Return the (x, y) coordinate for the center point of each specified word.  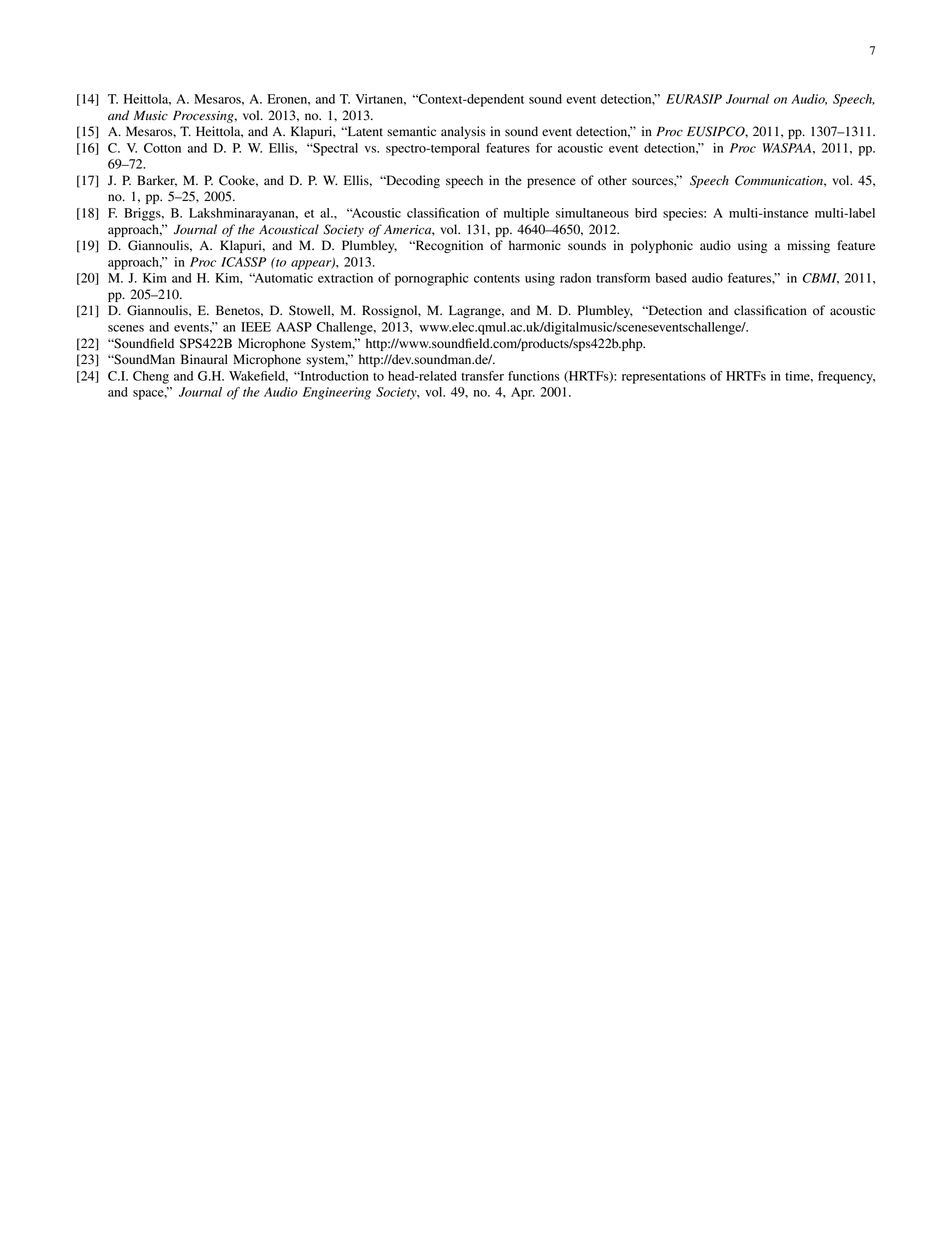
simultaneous (592, 213)
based (671, 278)
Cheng (151, 377)
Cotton (162, 148)
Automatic (283, 278)
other (612, 180)
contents (497, 279)
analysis (463, 132)
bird (646, 213)
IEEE (256, 327)
